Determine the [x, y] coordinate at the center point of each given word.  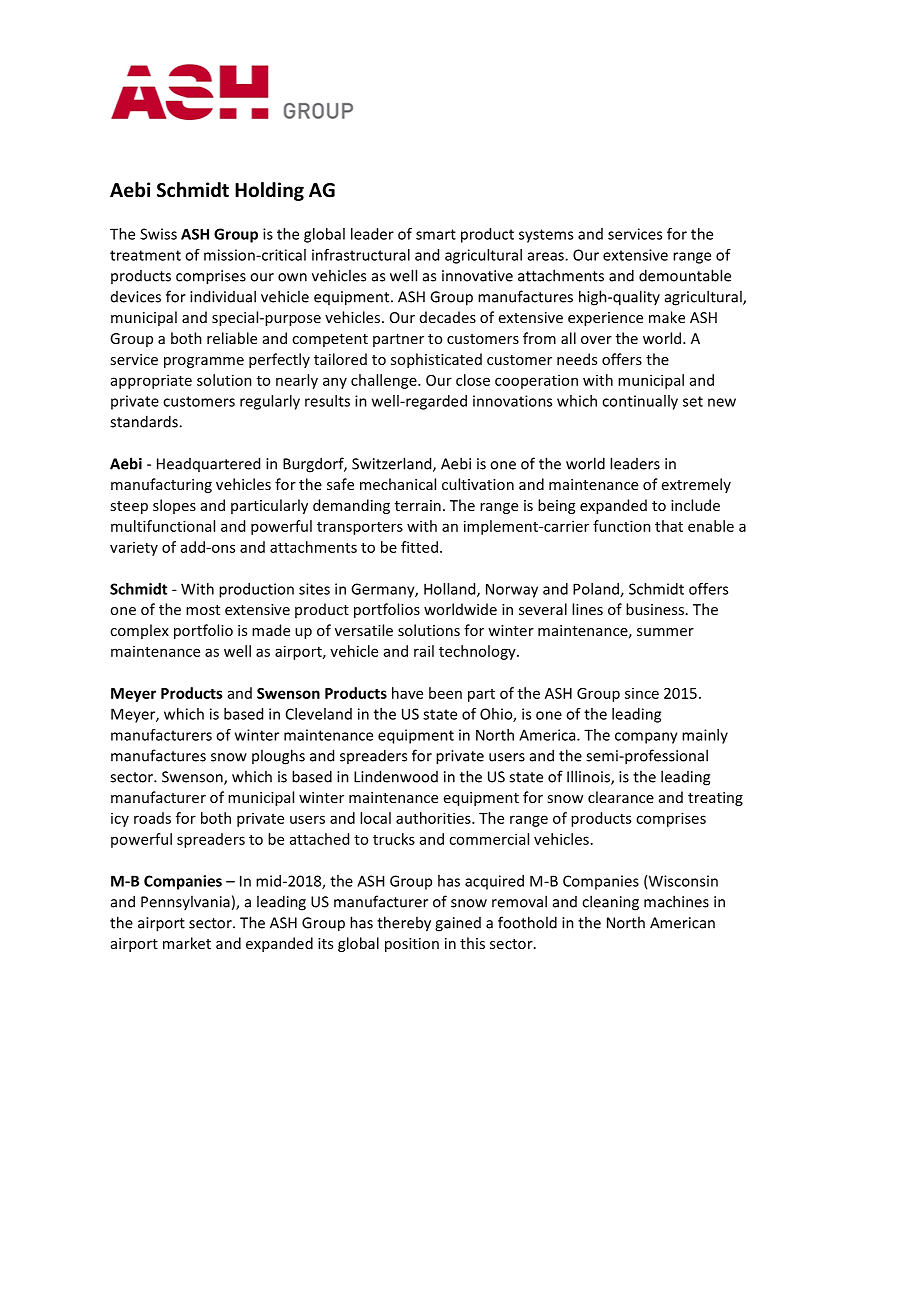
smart [436, 234]
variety [134, 549]
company [646, 738]
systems [546, 236]
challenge [385, 381]
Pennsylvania [185, 902]
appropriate [151, 381]
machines [676, 901]
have [407, 693]
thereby [404, 924]
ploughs [278, 757]
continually [640, 402]
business [655, 609]
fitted [419, 547]
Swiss [158, 234]
